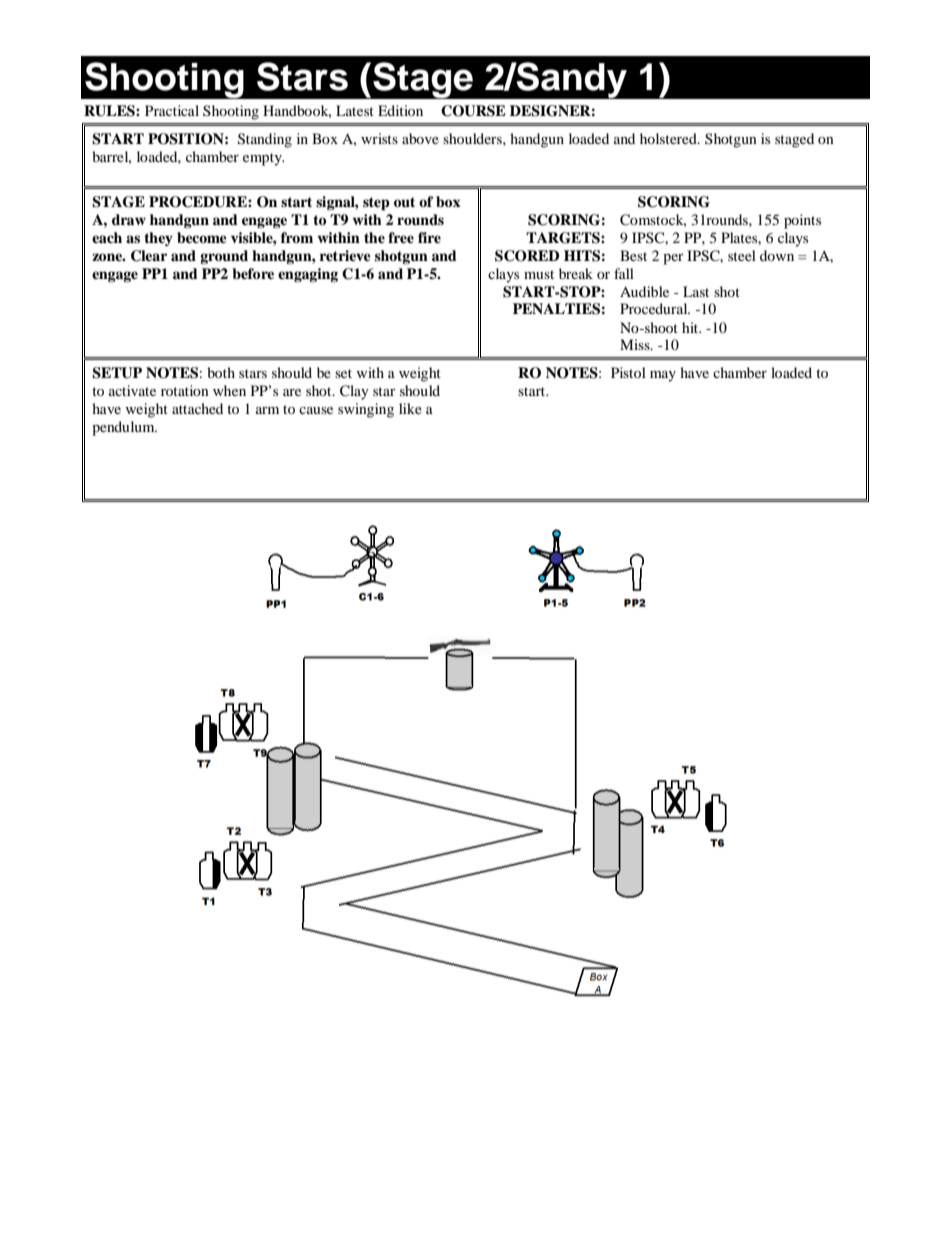  I want to click on COURSE, so click(473, 111).
